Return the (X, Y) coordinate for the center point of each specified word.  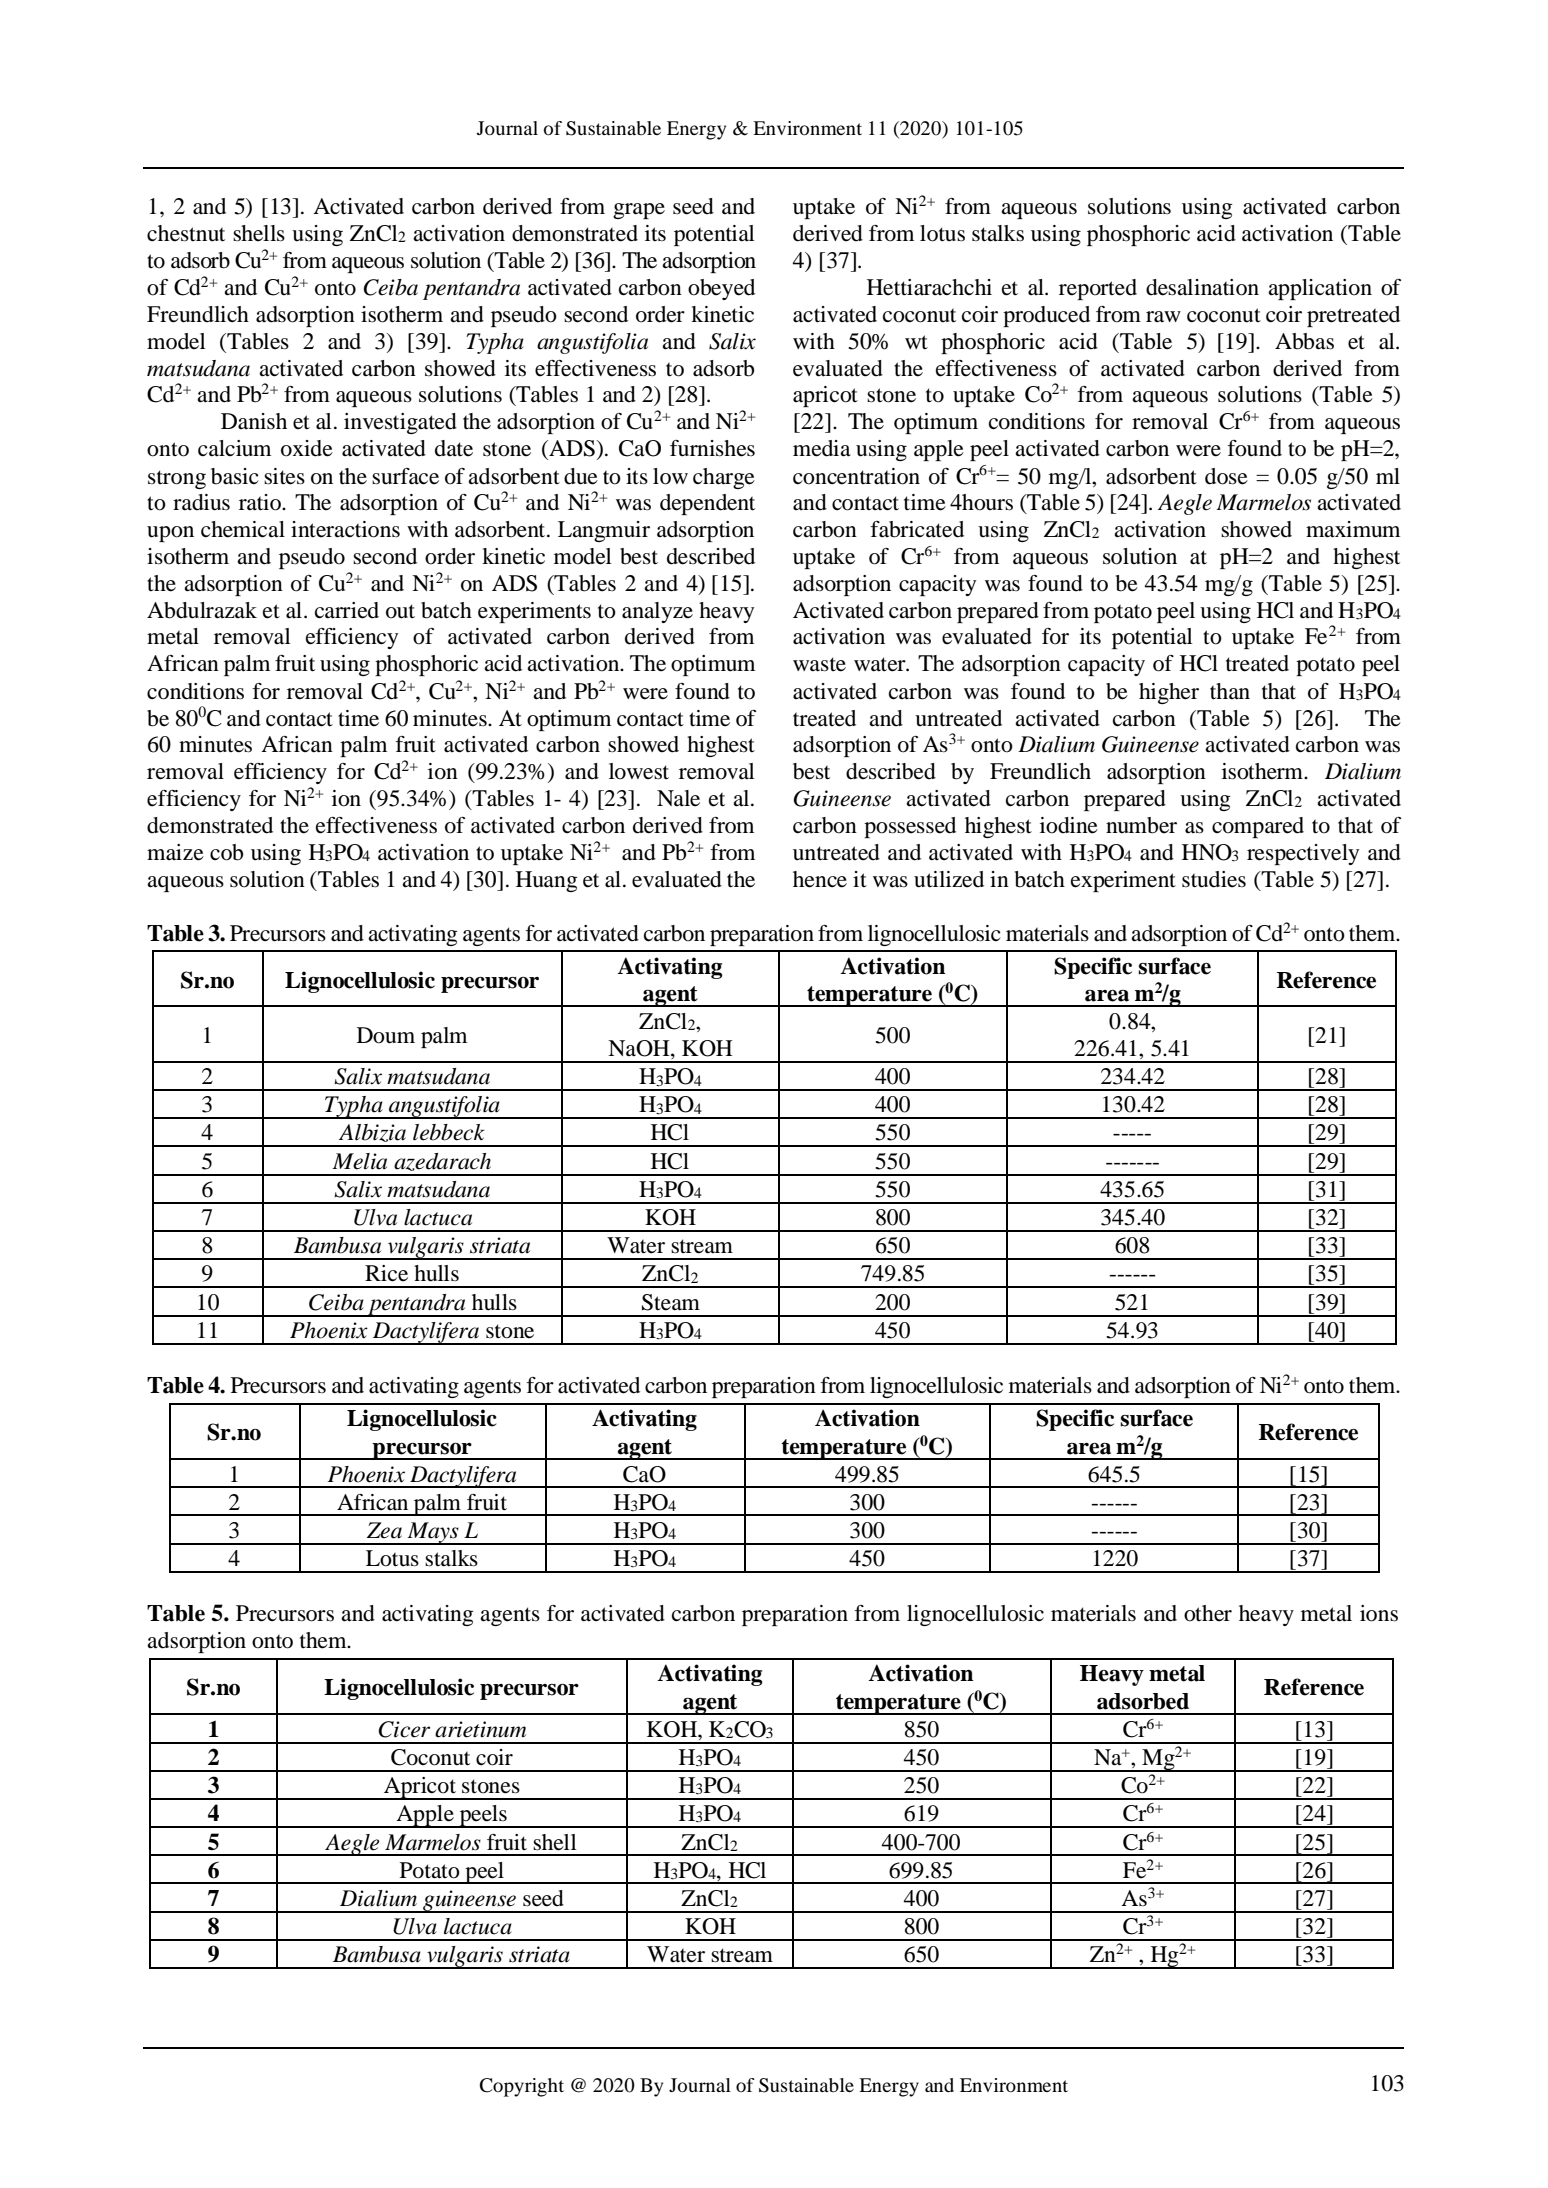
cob (227, 852)
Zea (384, 1530)
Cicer (404, 1729)
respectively (1303, 854)
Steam (671, 1302)
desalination (1202, 287)
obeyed (721, 289)
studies (1214, 879)
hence (820, 879)
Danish (254, 421)
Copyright (522, 2087)
